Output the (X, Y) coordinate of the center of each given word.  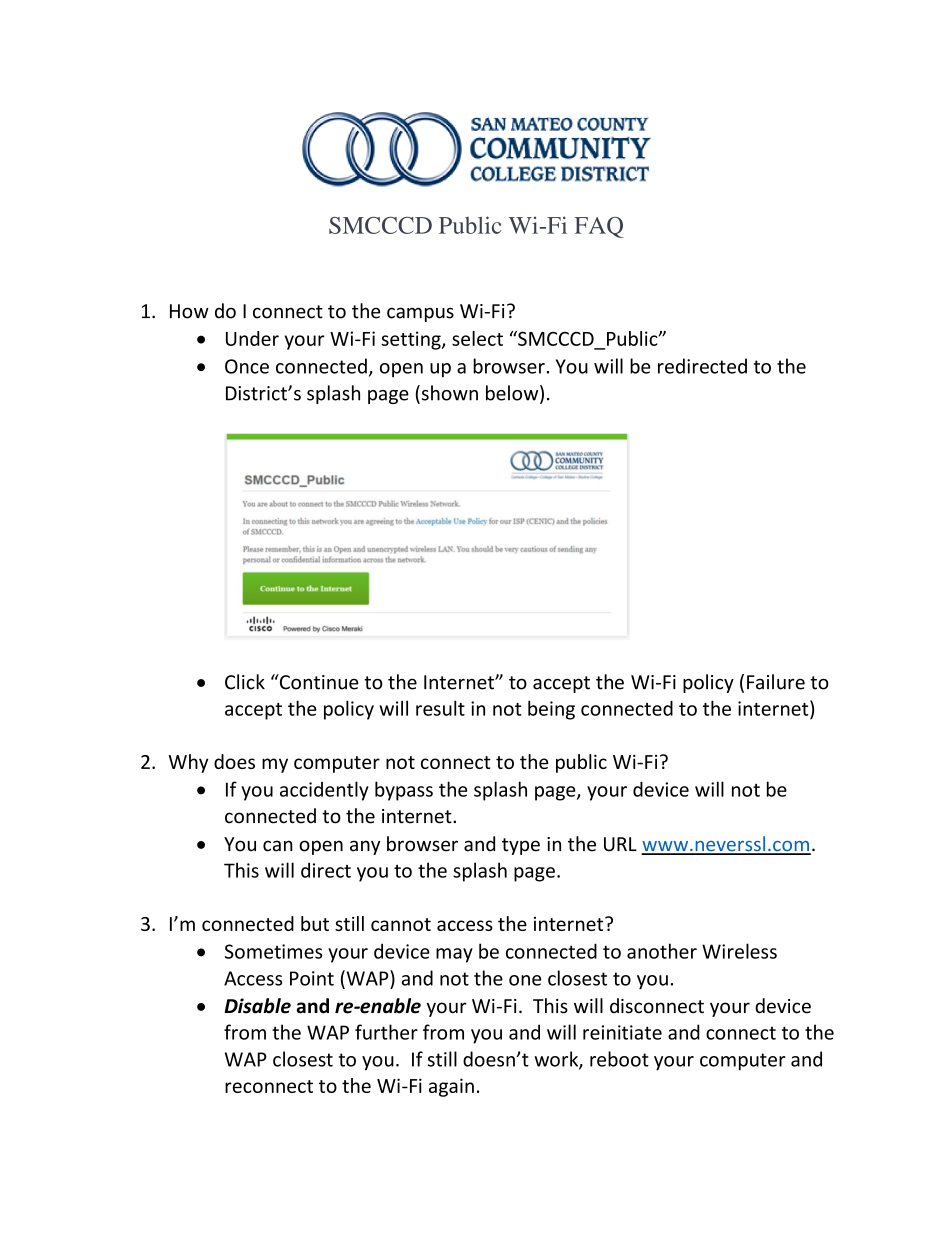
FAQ (599, 227)
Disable (257, 1006)
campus (420, 314)
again (451, 1087)
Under (252, 338)
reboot (619, 1059)
